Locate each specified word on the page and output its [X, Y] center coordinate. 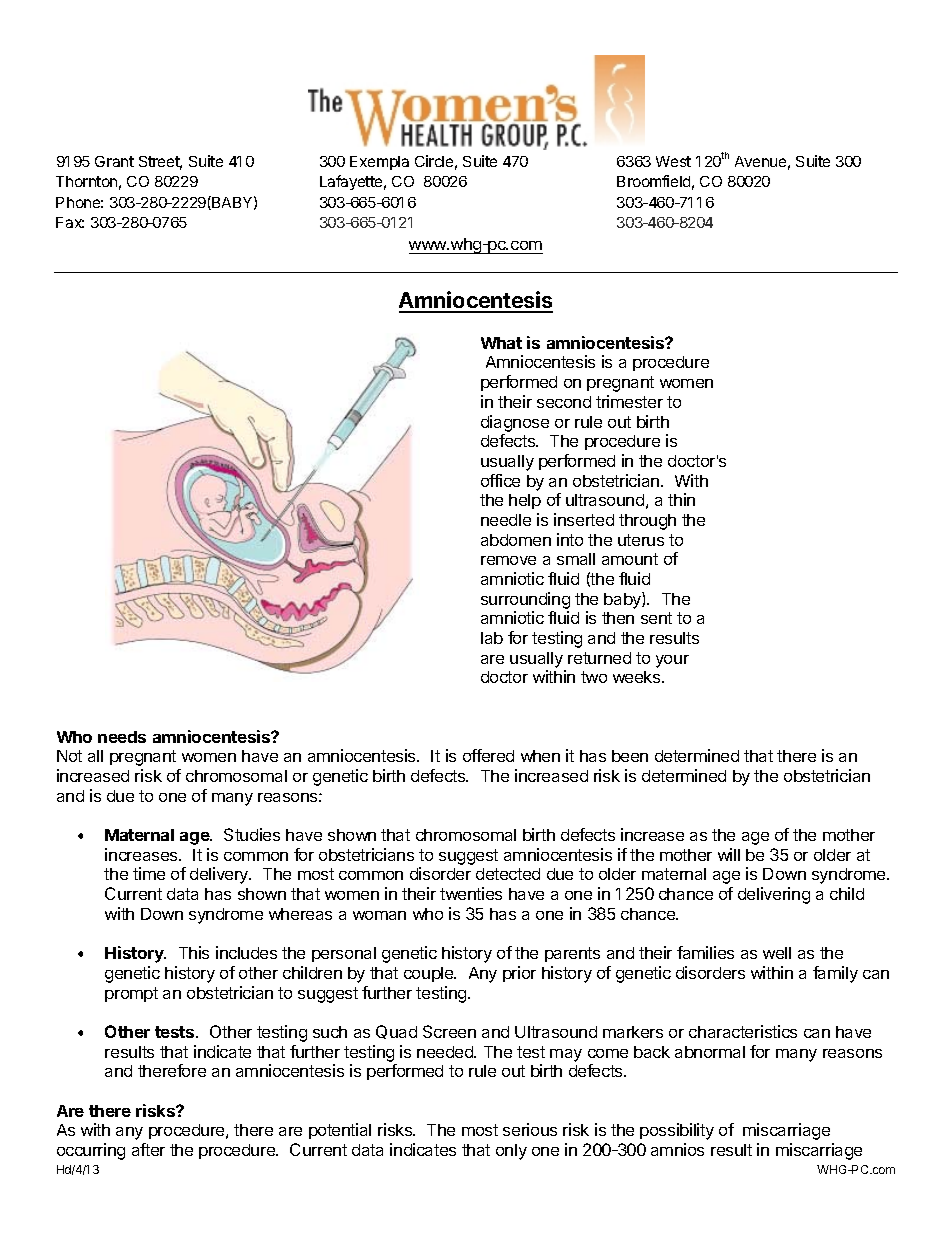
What [501, 343]
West [673, 161]
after [148, 1149]
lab [492, 638]
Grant [114, 161]
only [511, 1152]
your [672, 661]
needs [122, 737]
